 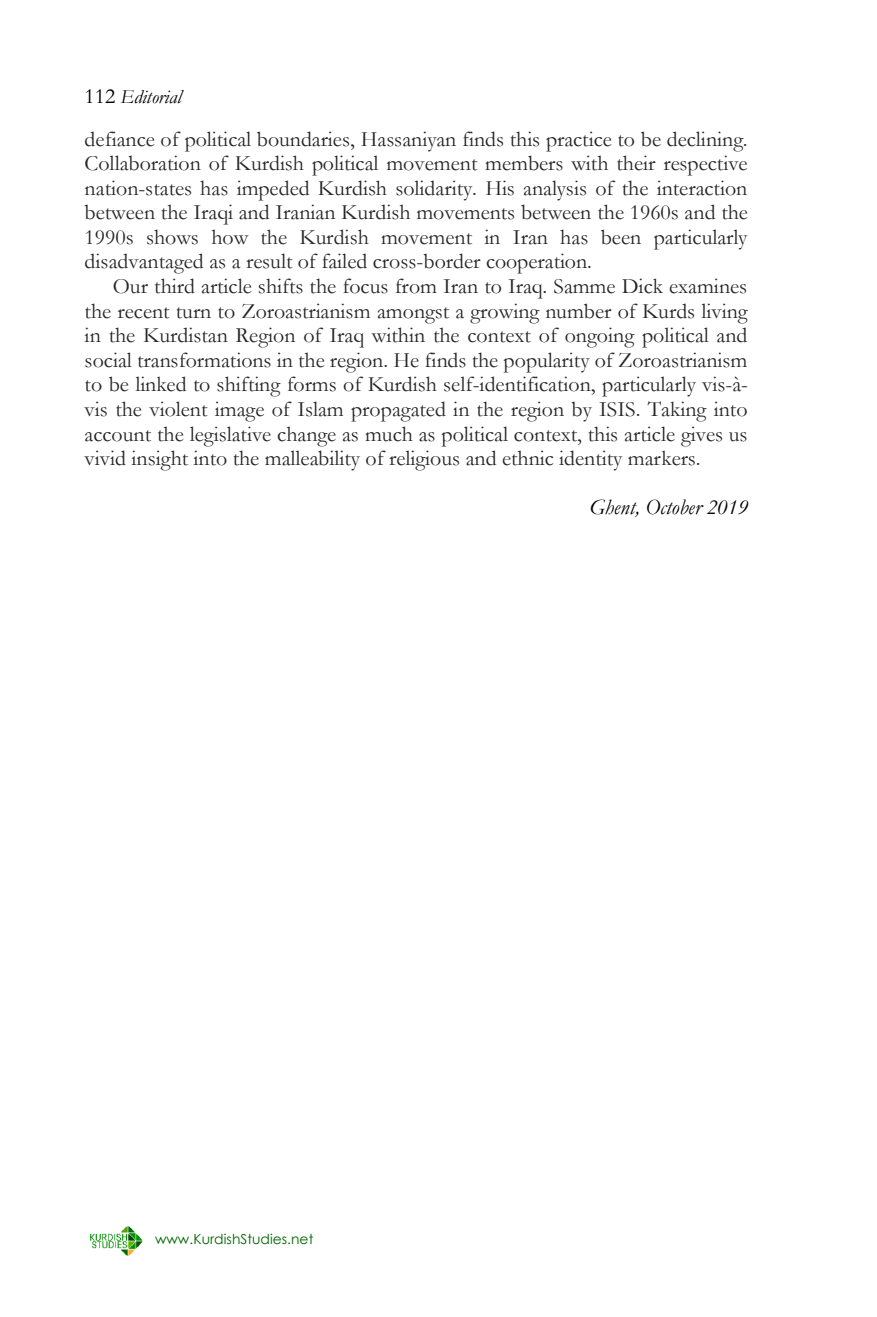 I want to click on insight, so click(x=159, y=460).
